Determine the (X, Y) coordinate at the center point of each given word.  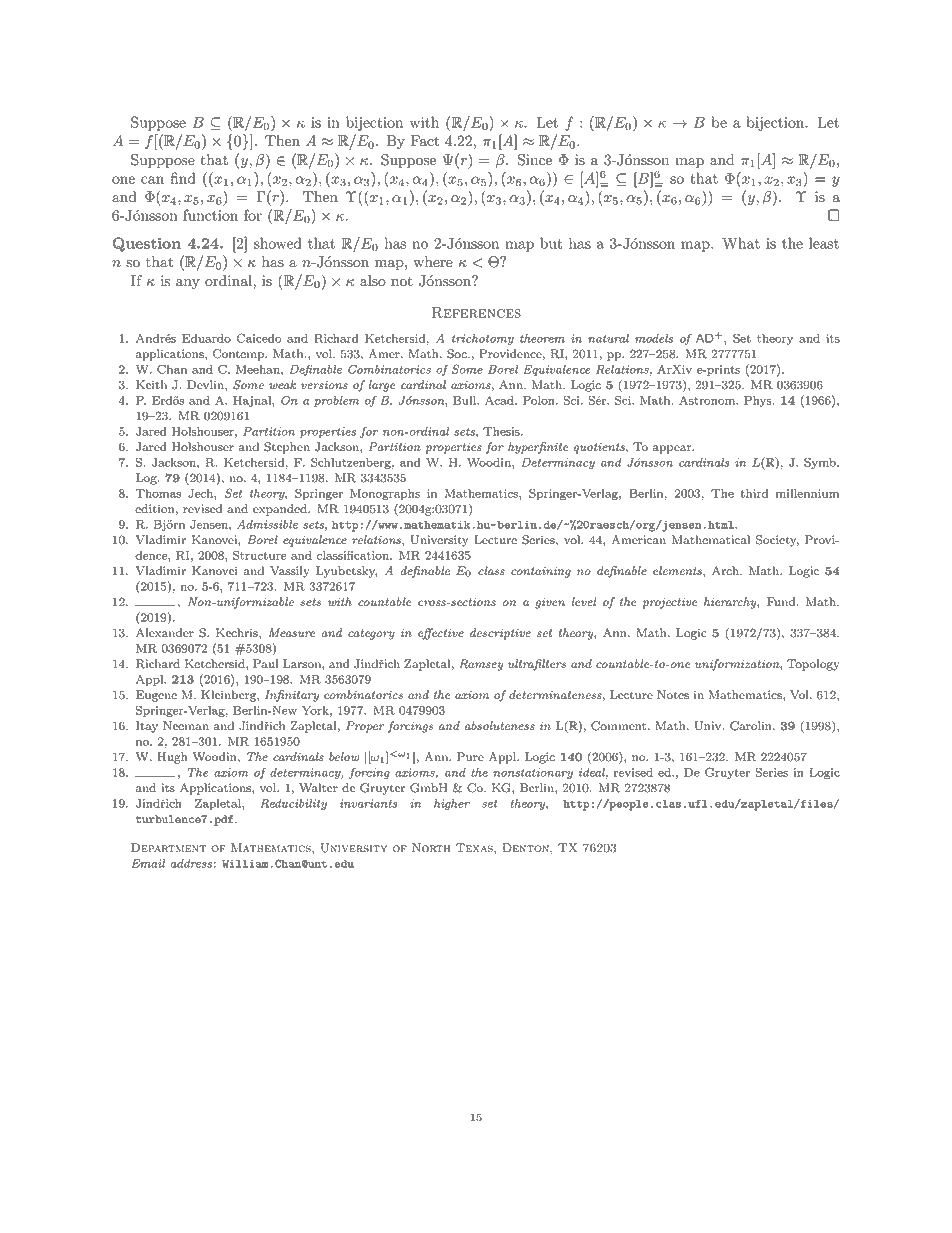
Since (535, 160)
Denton (527, 848)
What (741, 243)
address (191, 863)
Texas (475, 848)
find (183, 178)
